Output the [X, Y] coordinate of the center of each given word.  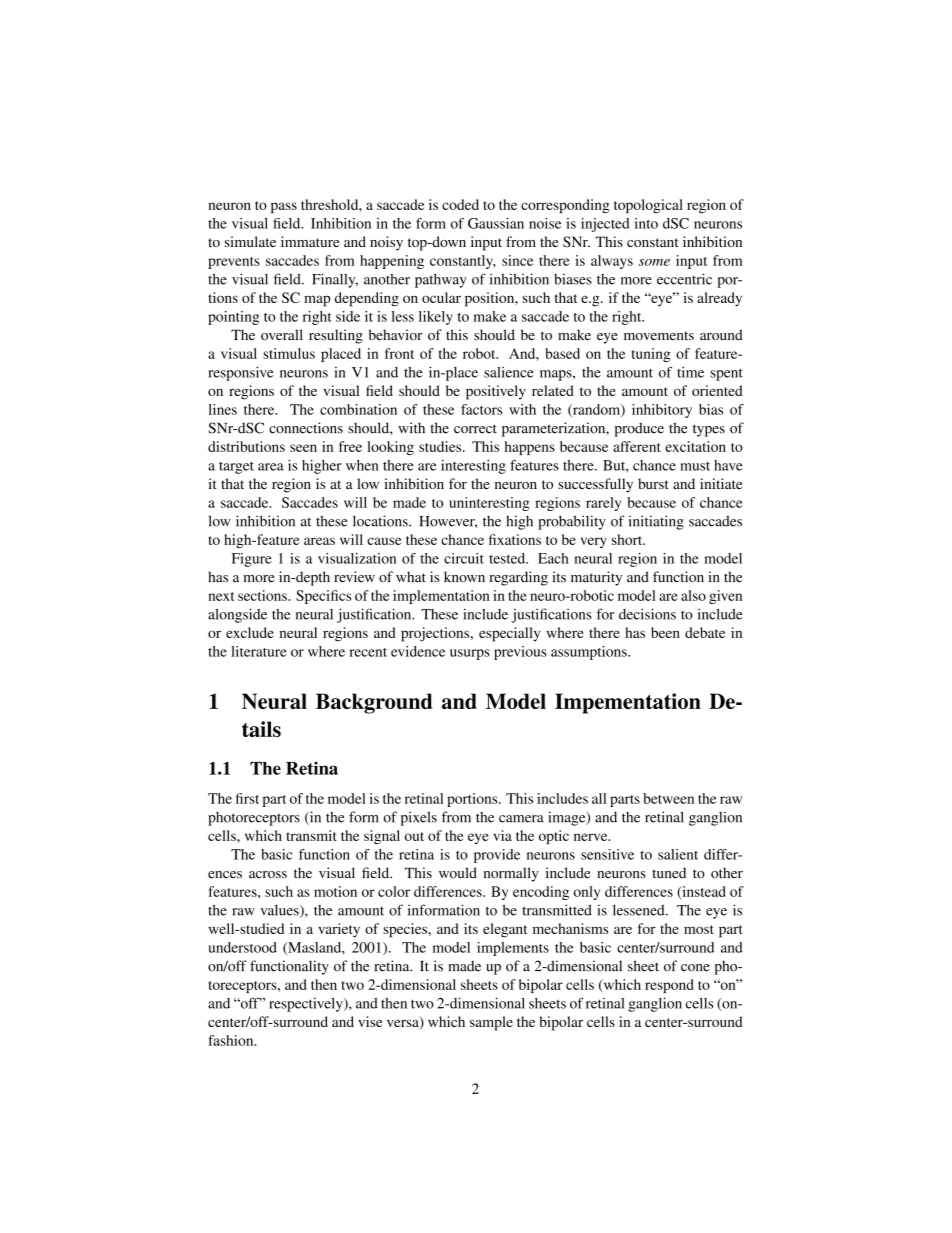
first [247, 798]
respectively [307, 1005]
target [236, 468]
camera [521, 819]
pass [284, 207]
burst [653, 483]
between [668, 798]
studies [441, 446]
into [646, 223]
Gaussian [496, 223]
